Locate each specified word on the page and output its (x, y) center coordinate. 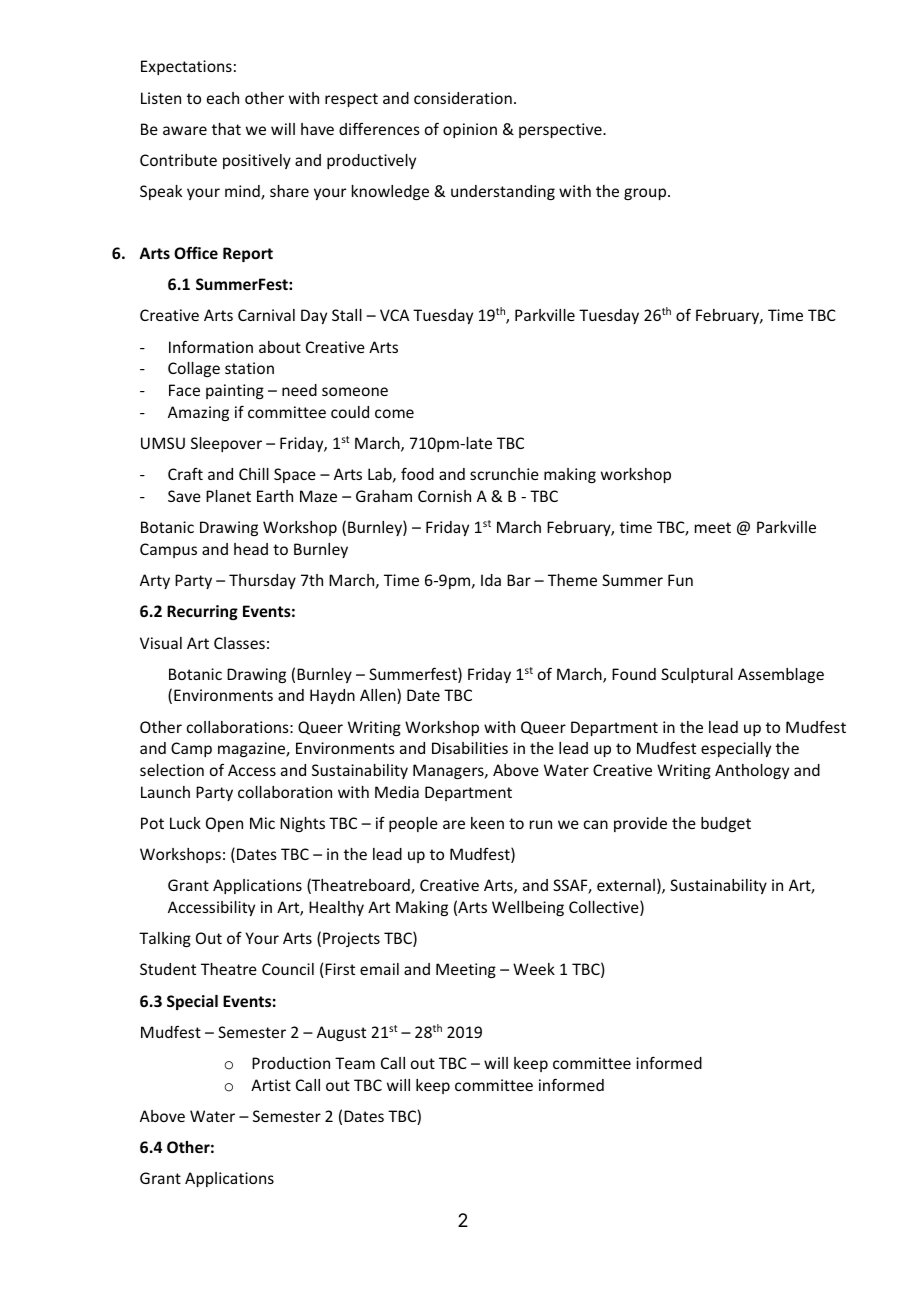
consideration (463, 98)
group (646, 194)
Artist (271, 1085)
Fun (680, 580)
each (223, 98)
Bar (519, 580)
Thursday (262, 581)
